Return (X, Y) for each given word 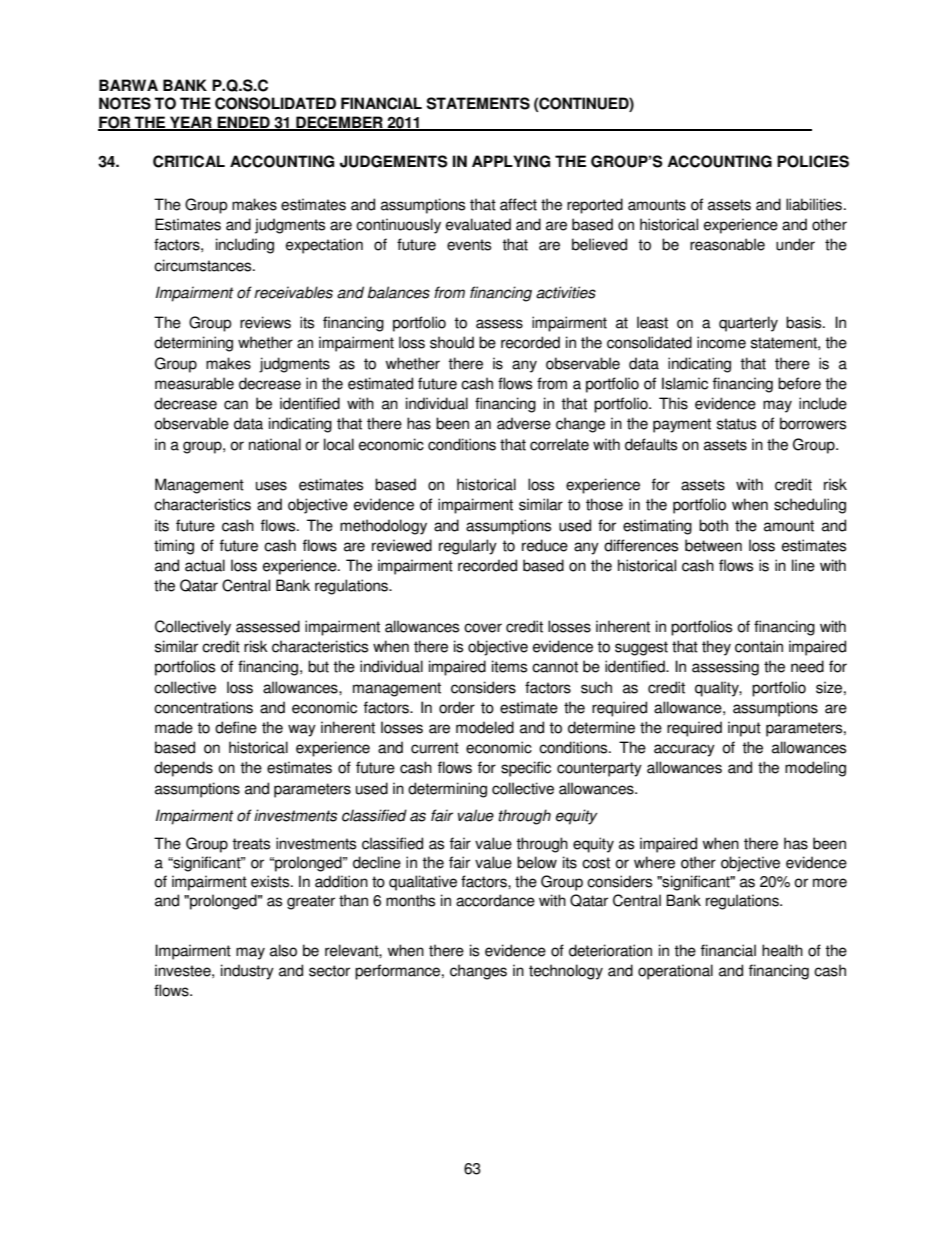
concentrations (203, 707)
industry (247, 972)
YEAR (191, 123)
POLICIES (813, 161)
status (736, 424)
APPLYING (511, 161)
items (509, 666)
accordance (495, 900)
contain (759, 646)
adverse (524, 423)
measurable (194, 383)
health (782, 950)
